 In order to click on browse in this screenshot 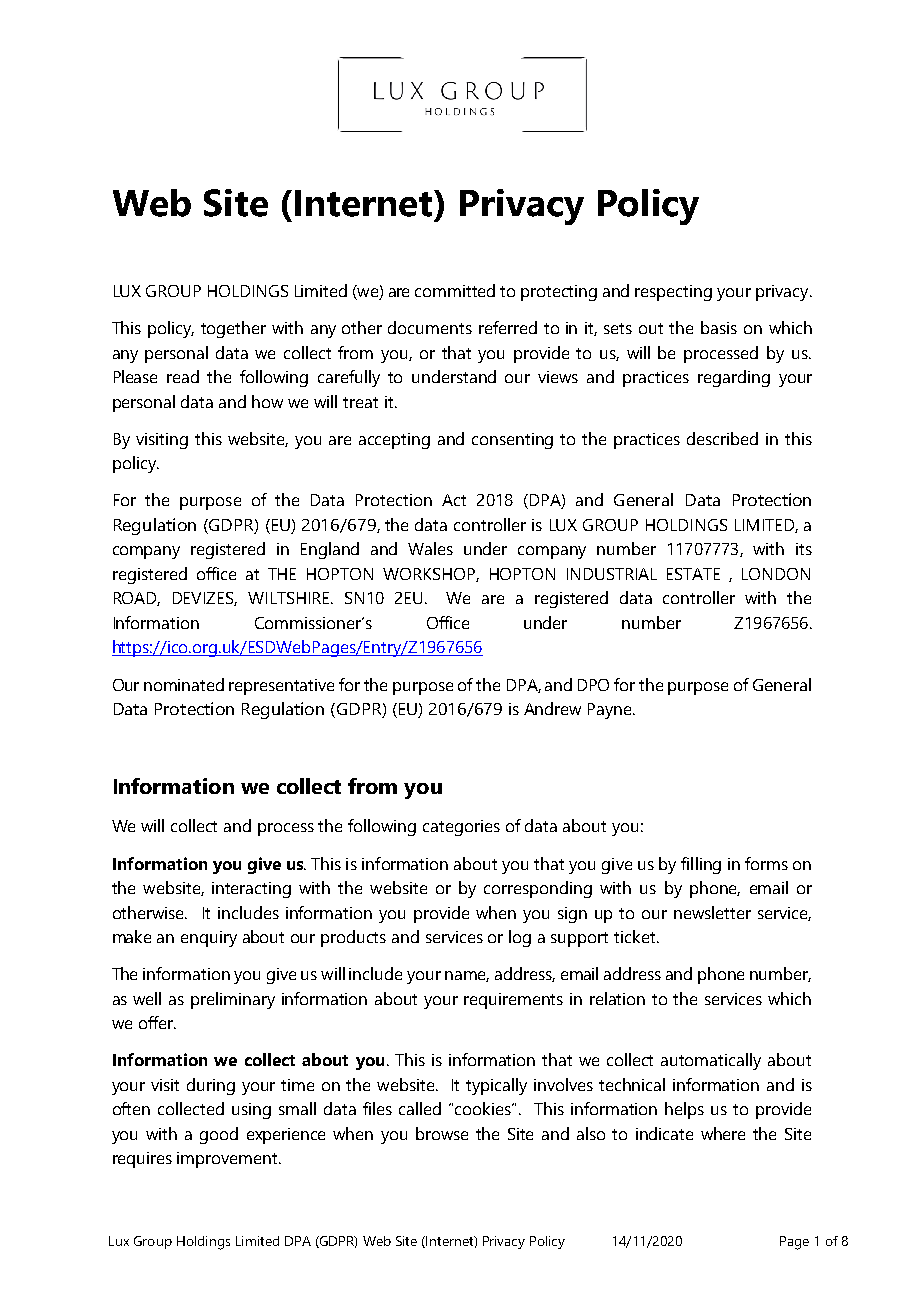, I will do `click(442, 1133)`.
